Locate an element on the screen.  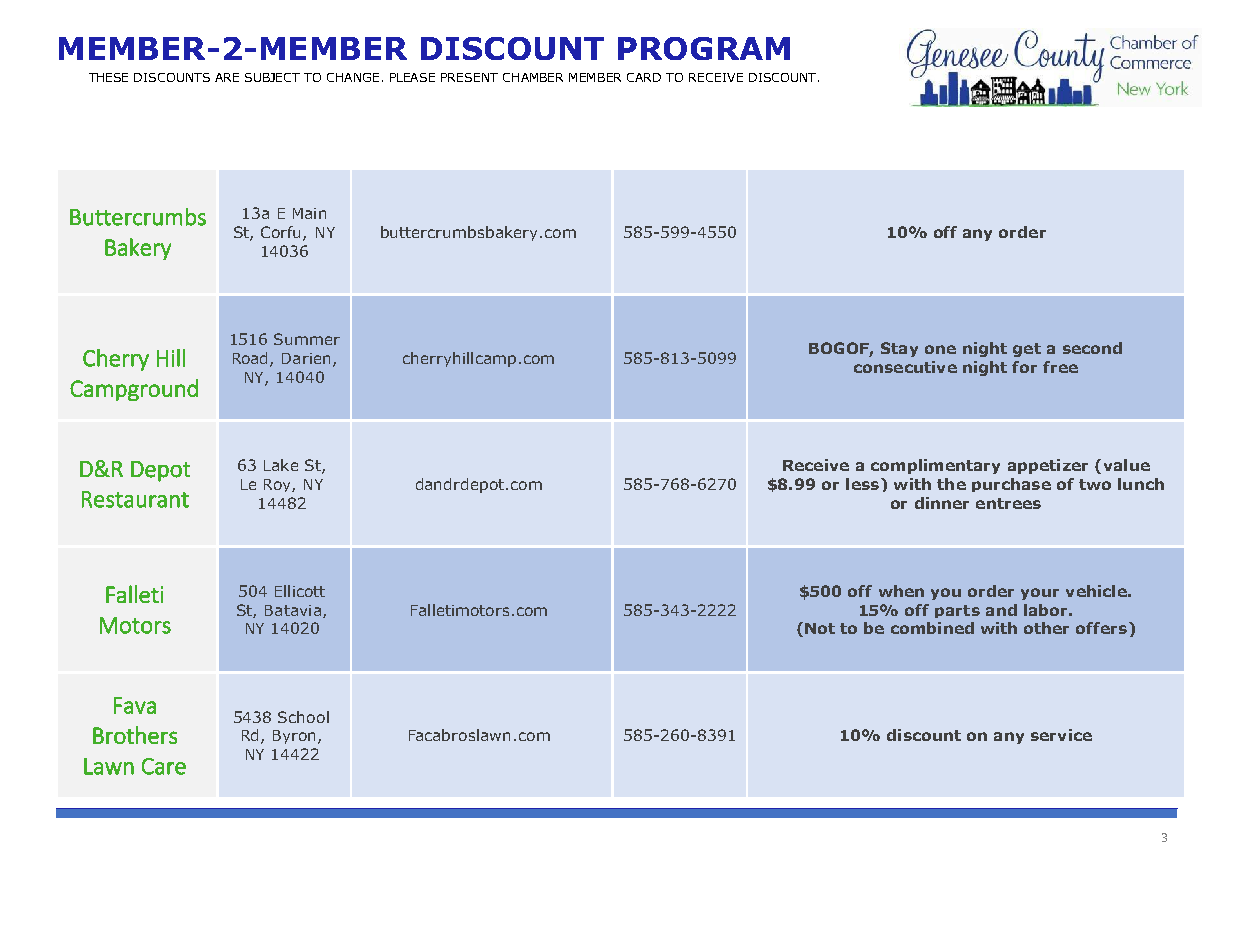
service is located at coordinates (1061, 735).
